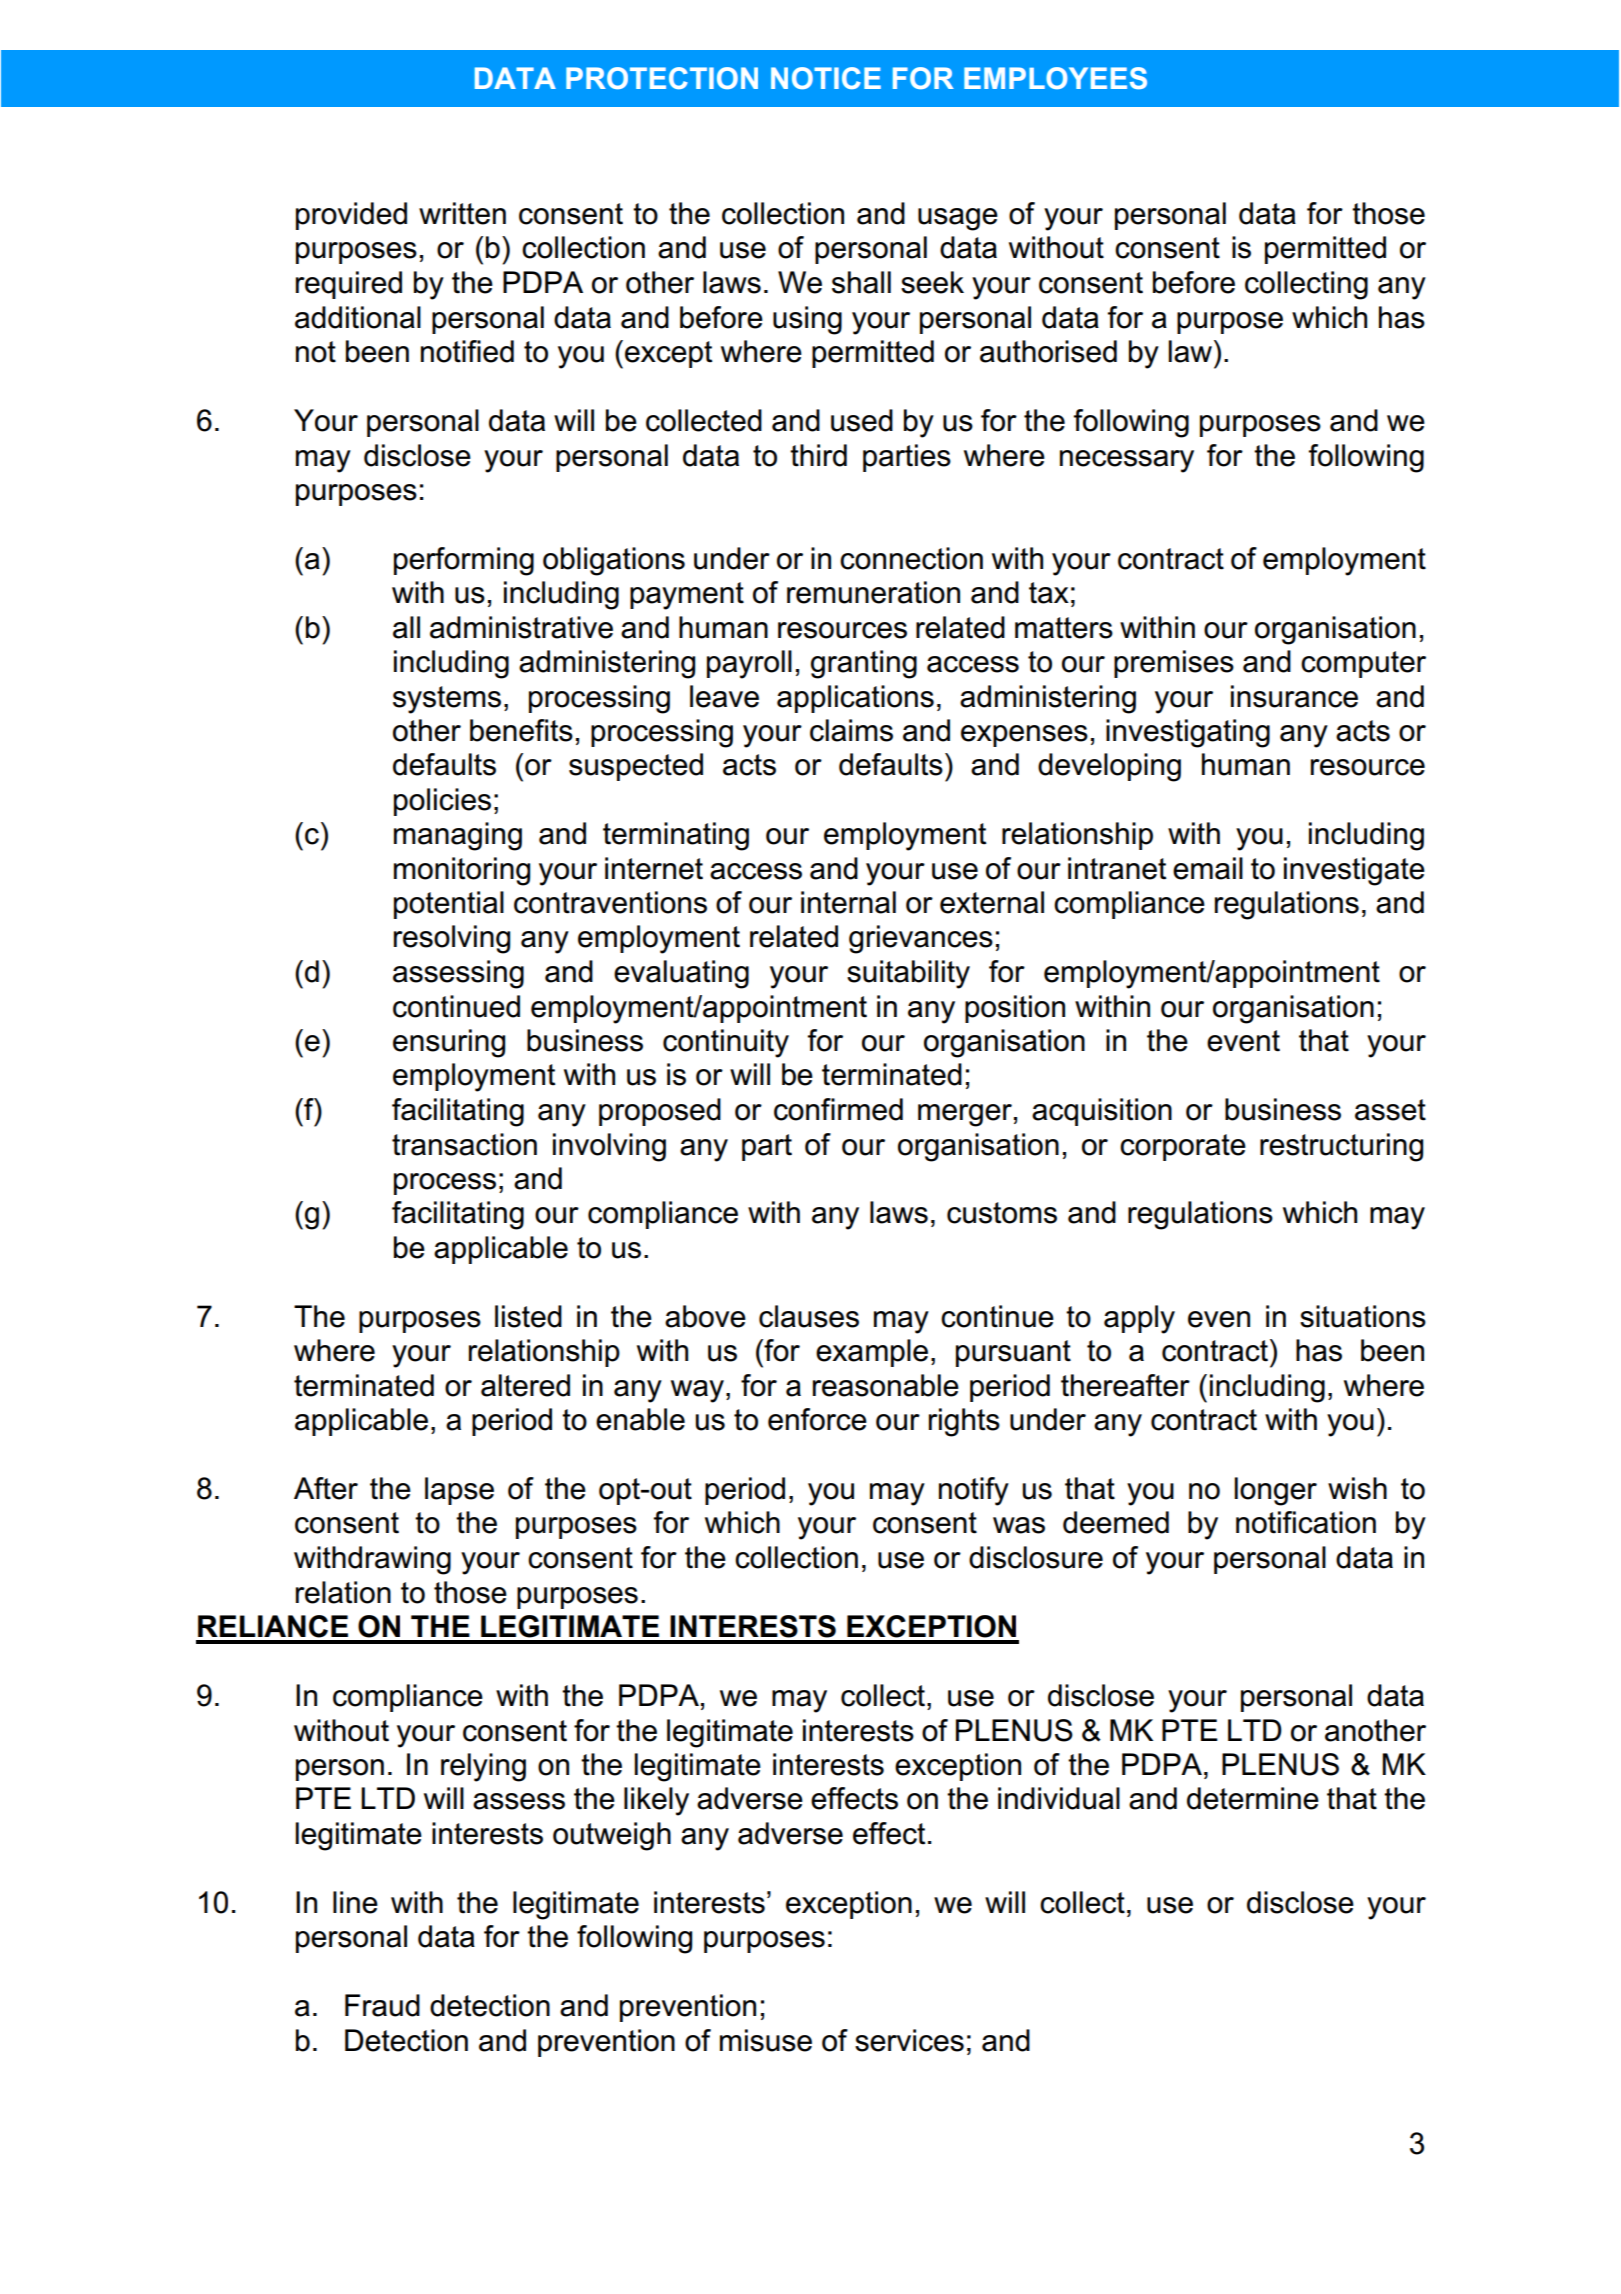 The height and width of the screenshot is (2294, 1621). What do you see at coordinates (1055, 78) in the screenshot?
I see `EMPLOYEES` at bounding box center [1055, 78].
